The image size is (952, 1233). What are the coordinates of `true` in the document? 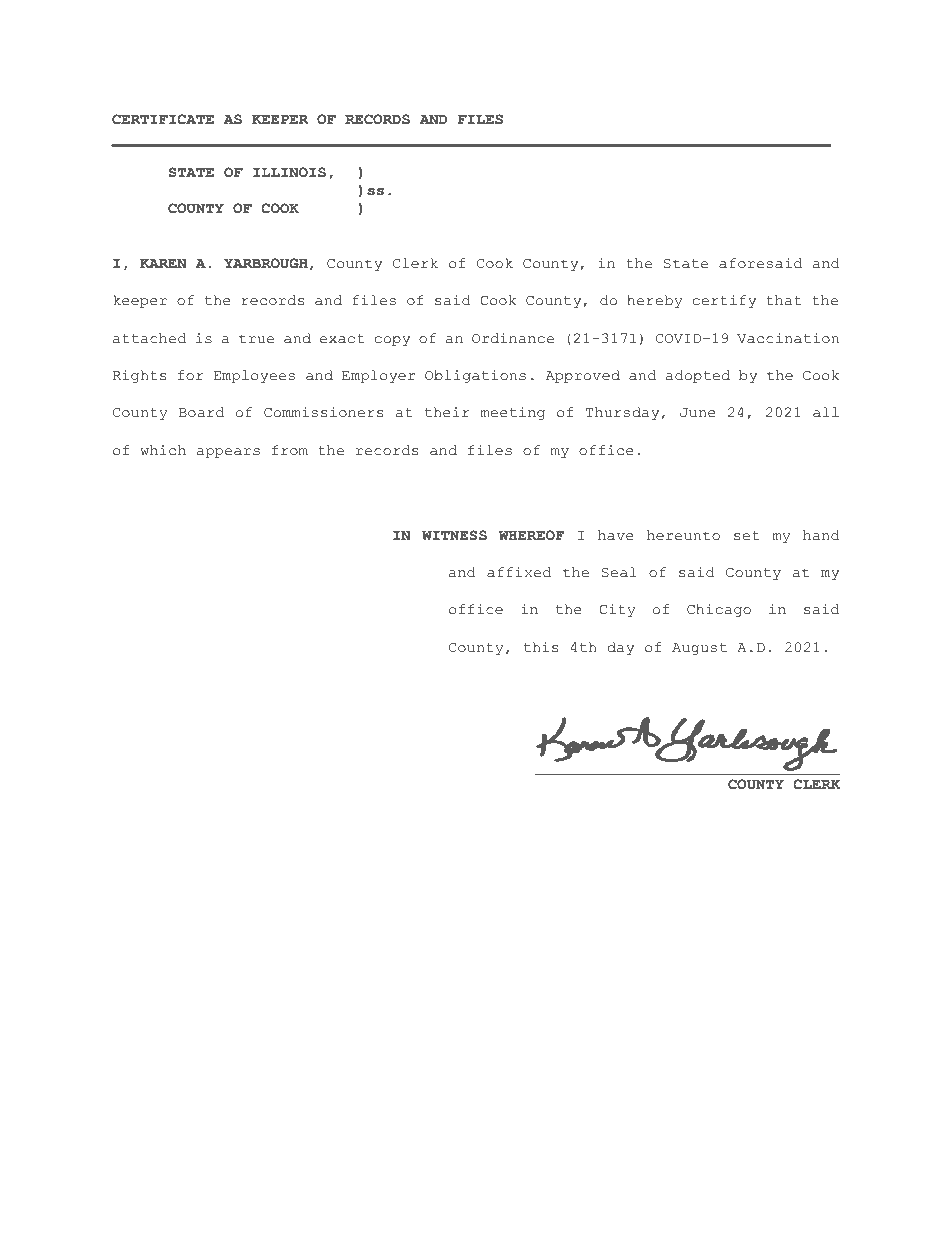 It's located at (256, 339).
